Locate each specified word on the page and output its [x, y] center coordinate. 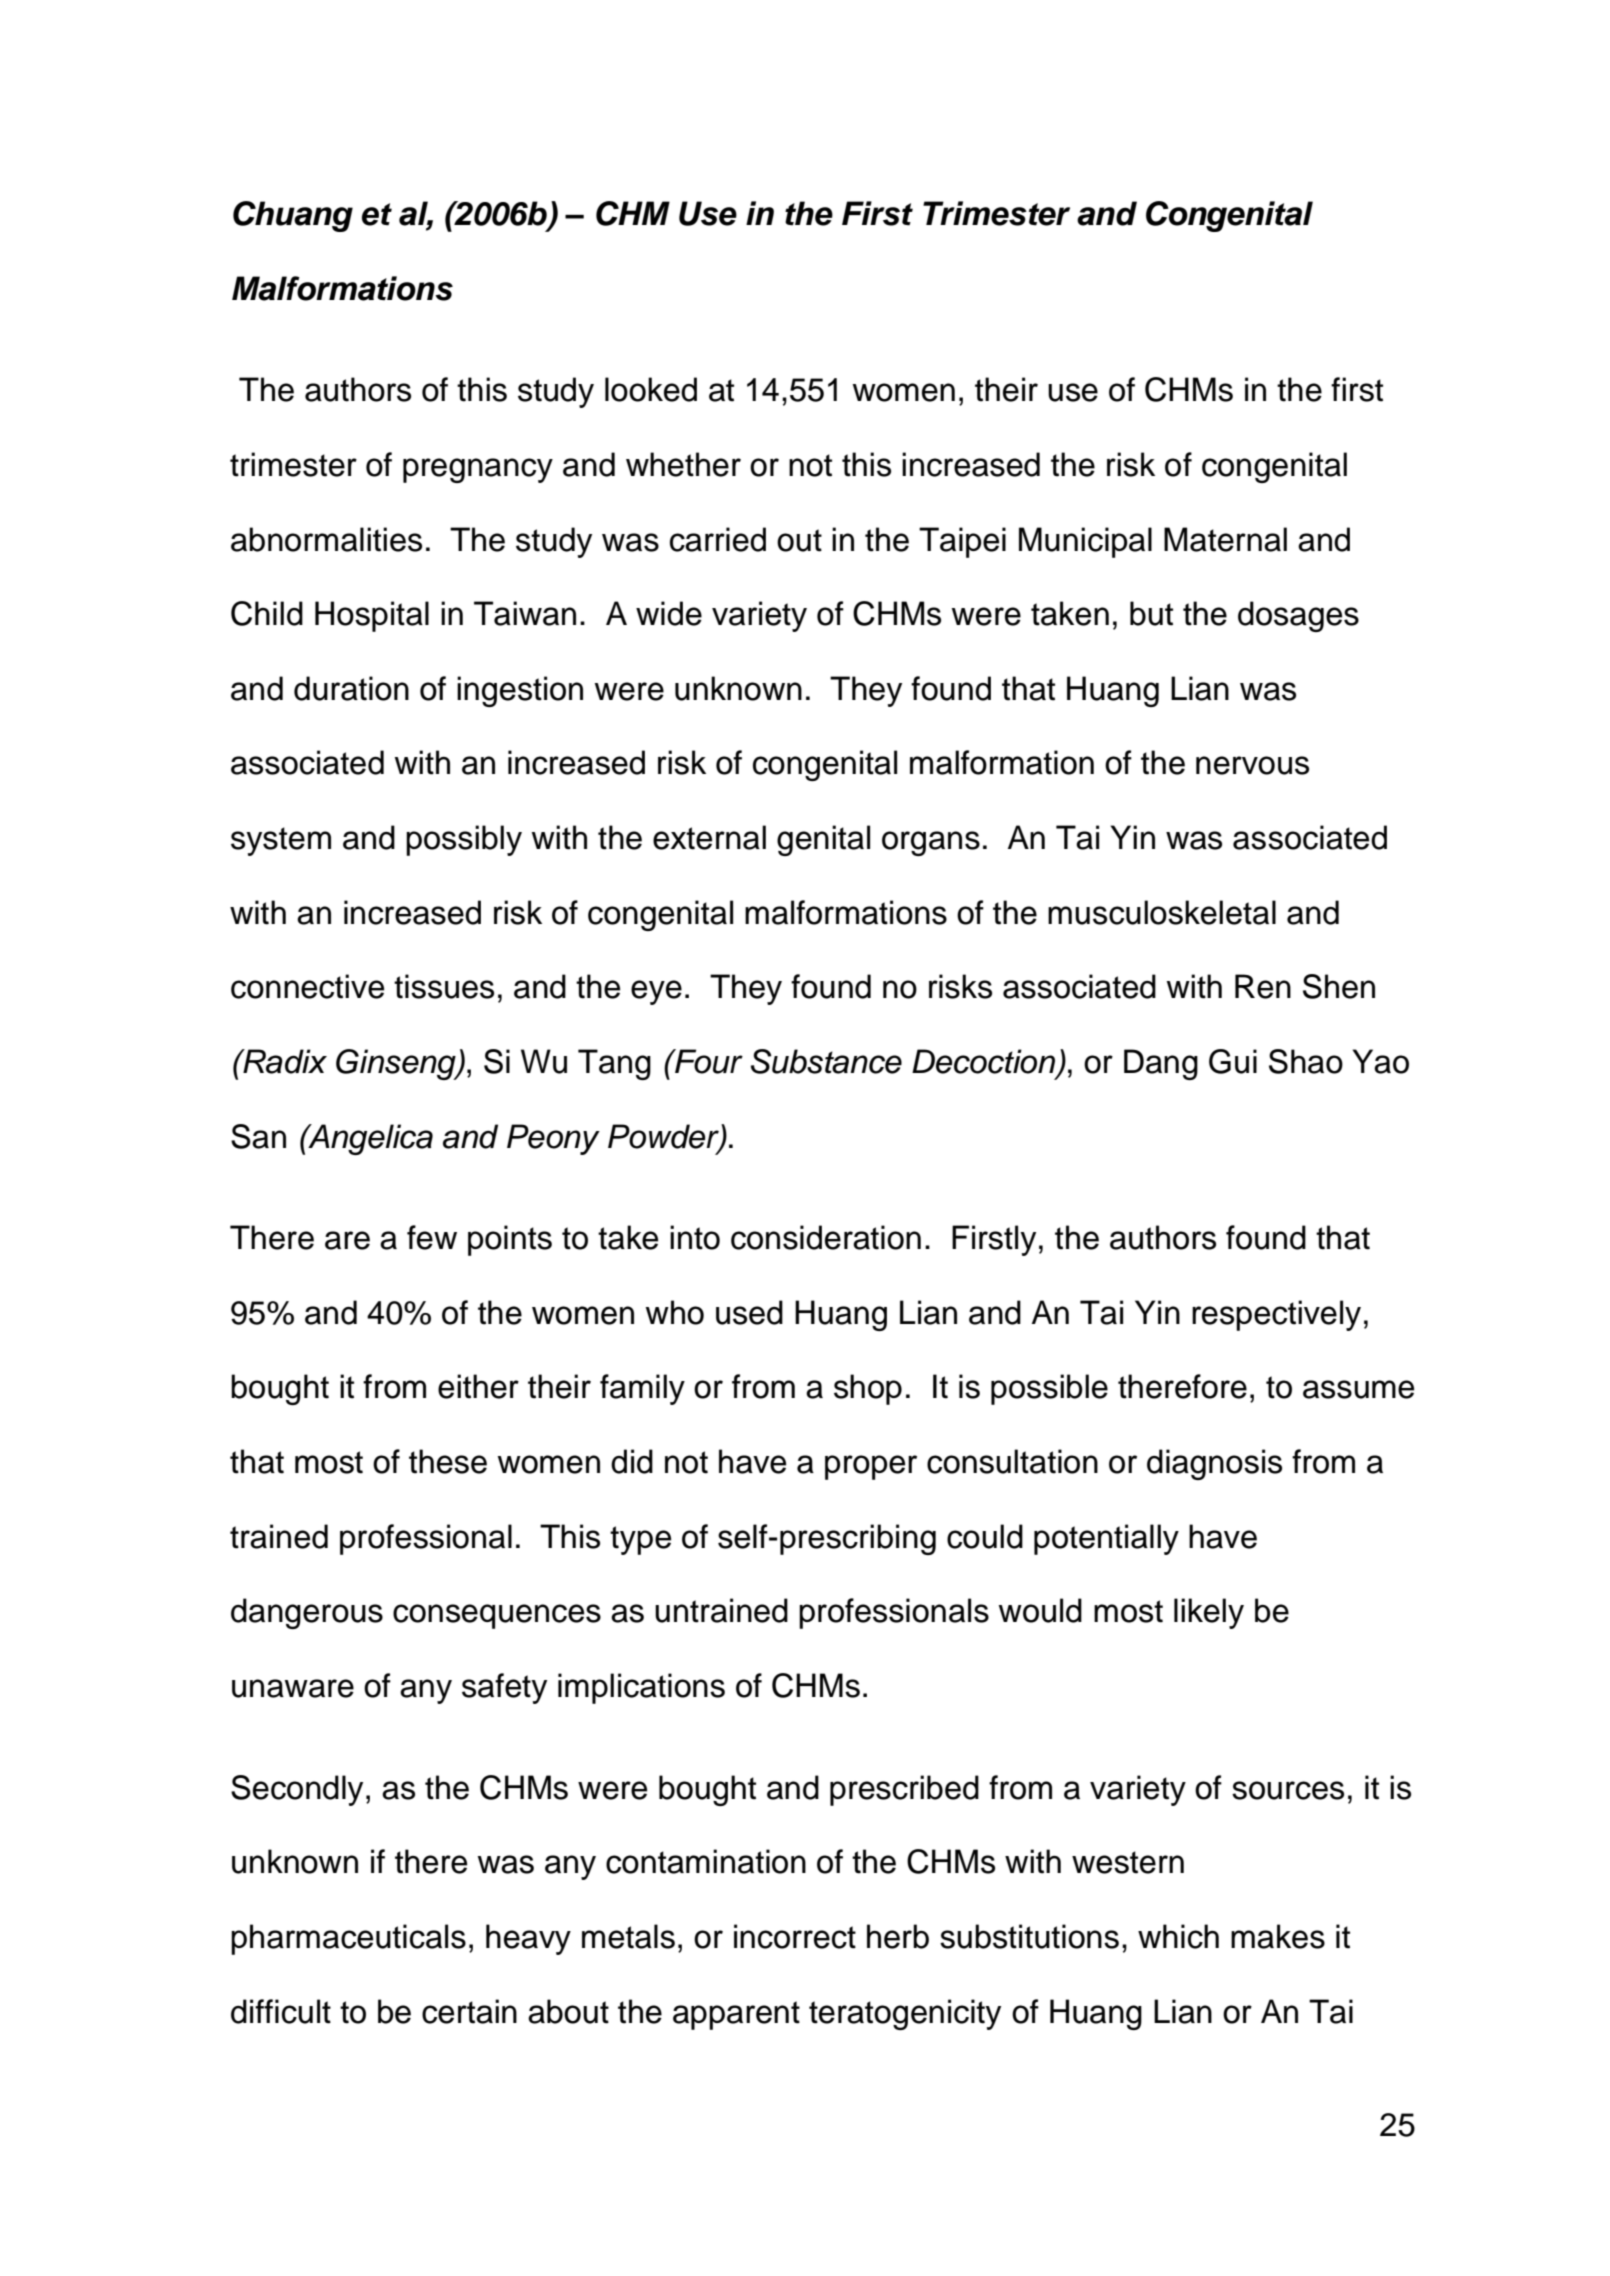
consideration [826, 1237]
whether [683, 464]
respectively [1276, 1315]
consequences [497, 1616]
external [709, 837]
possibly [464, 840]
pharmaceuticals [348, 1939]
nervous [1252, 765]
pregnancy [478, 470]
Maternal [1225, 539]
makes [1278, 1936]
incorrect [795, 1936]
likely [1209, 1613]
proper [871, 1467]
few [432, 1237]
